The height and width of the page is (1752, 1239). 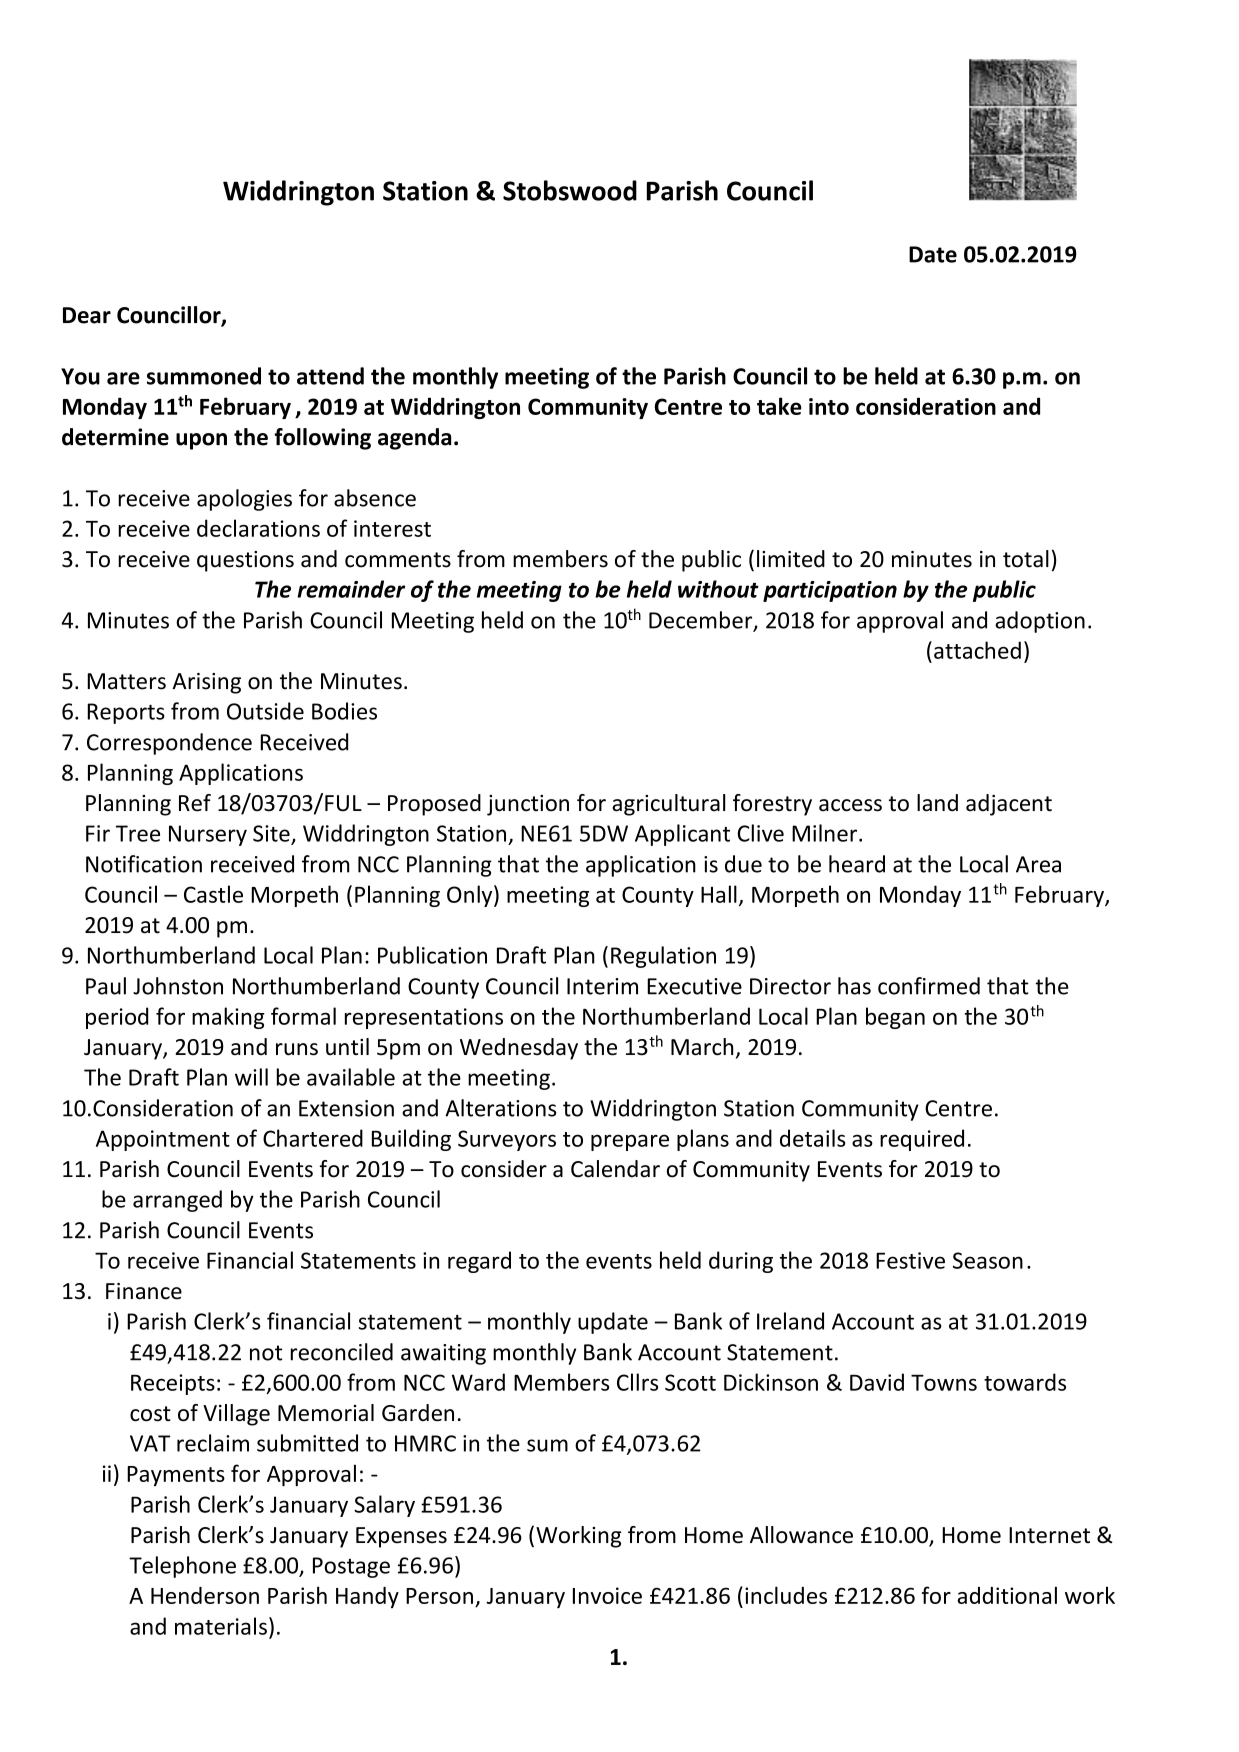 I want to click on Alterations, so click(x=500, y=1108).
